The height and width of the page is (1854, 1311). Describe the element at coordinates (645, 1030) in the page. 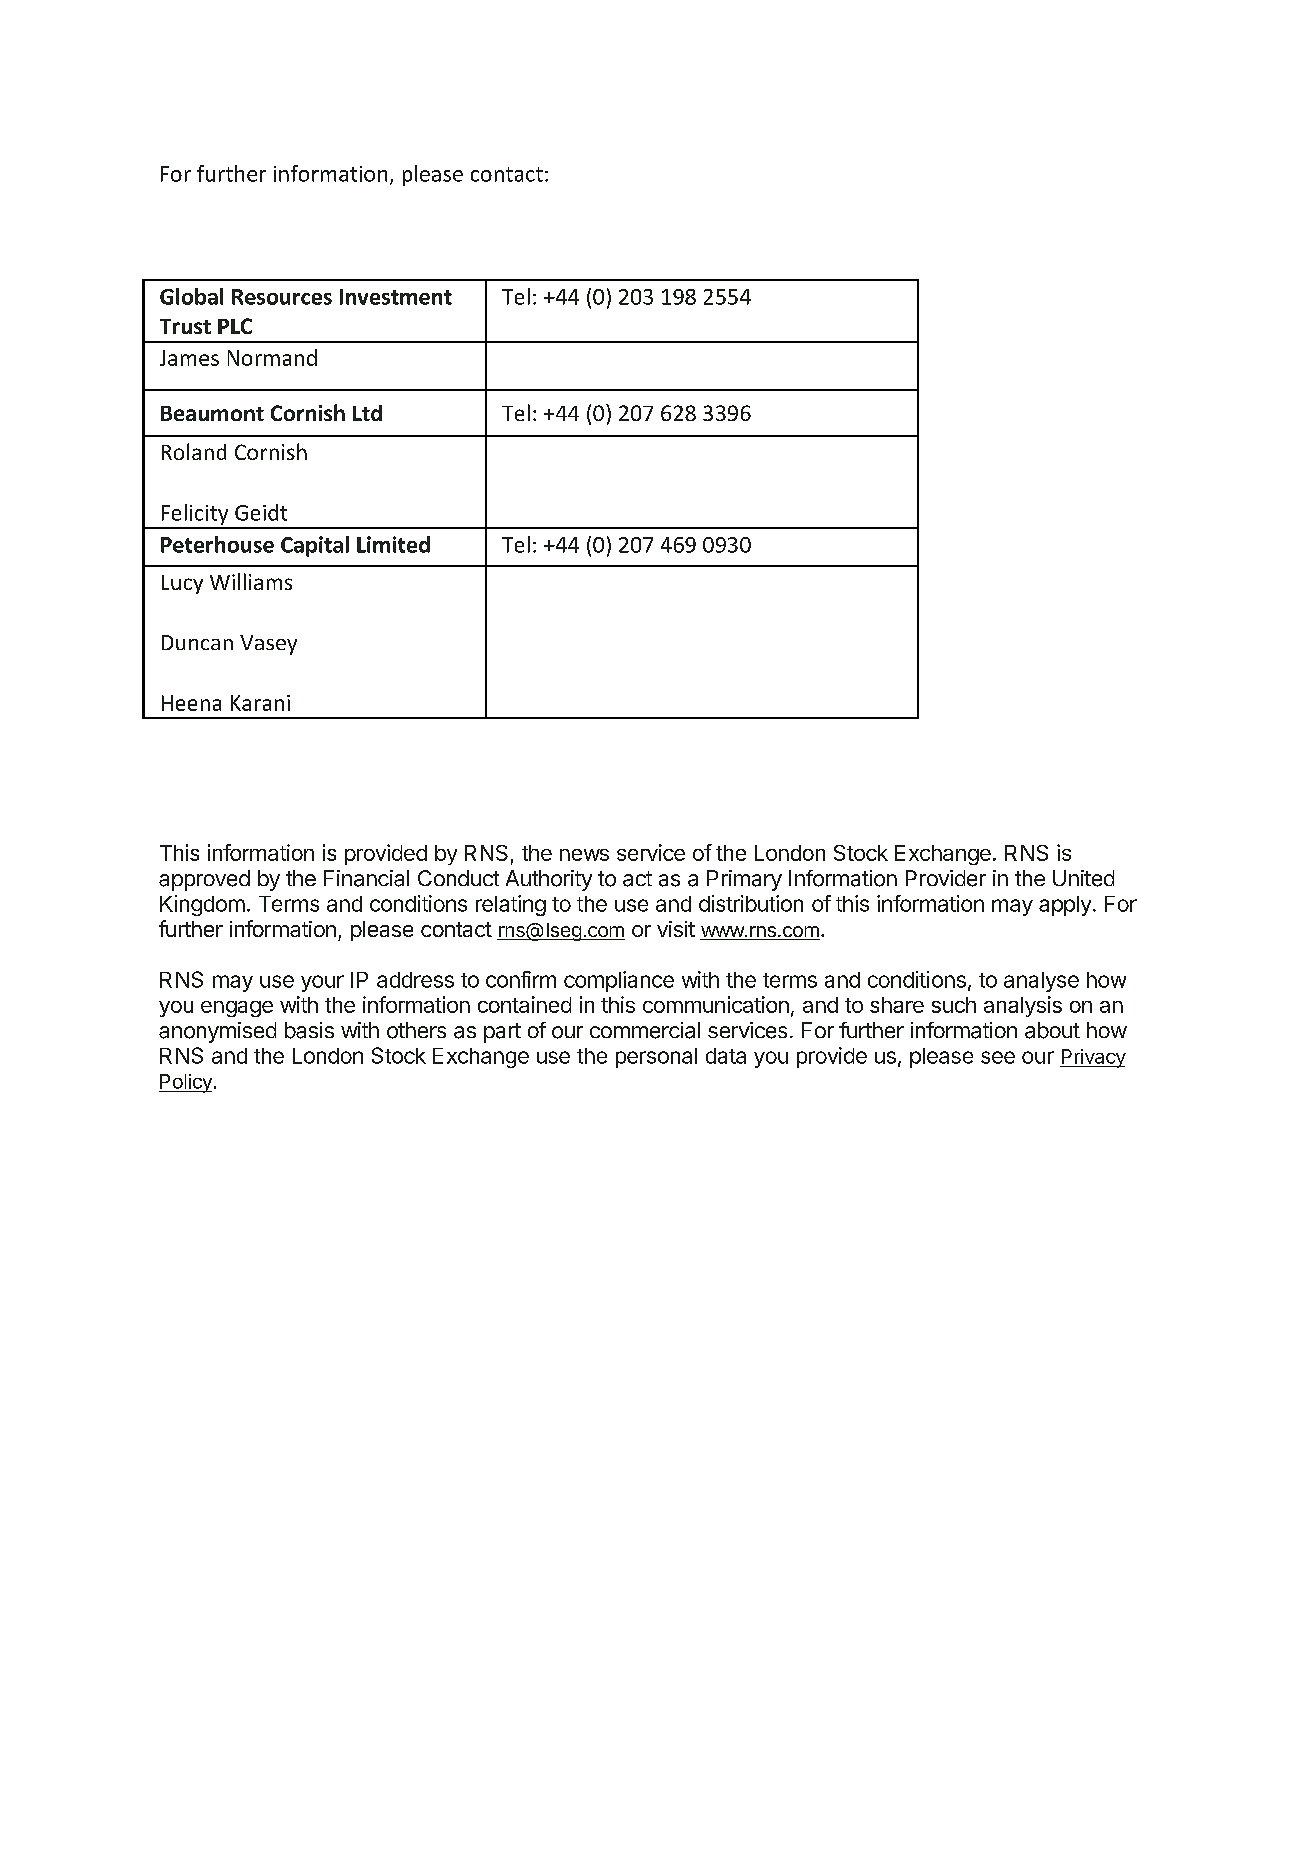

I see `commercial` at that location.
